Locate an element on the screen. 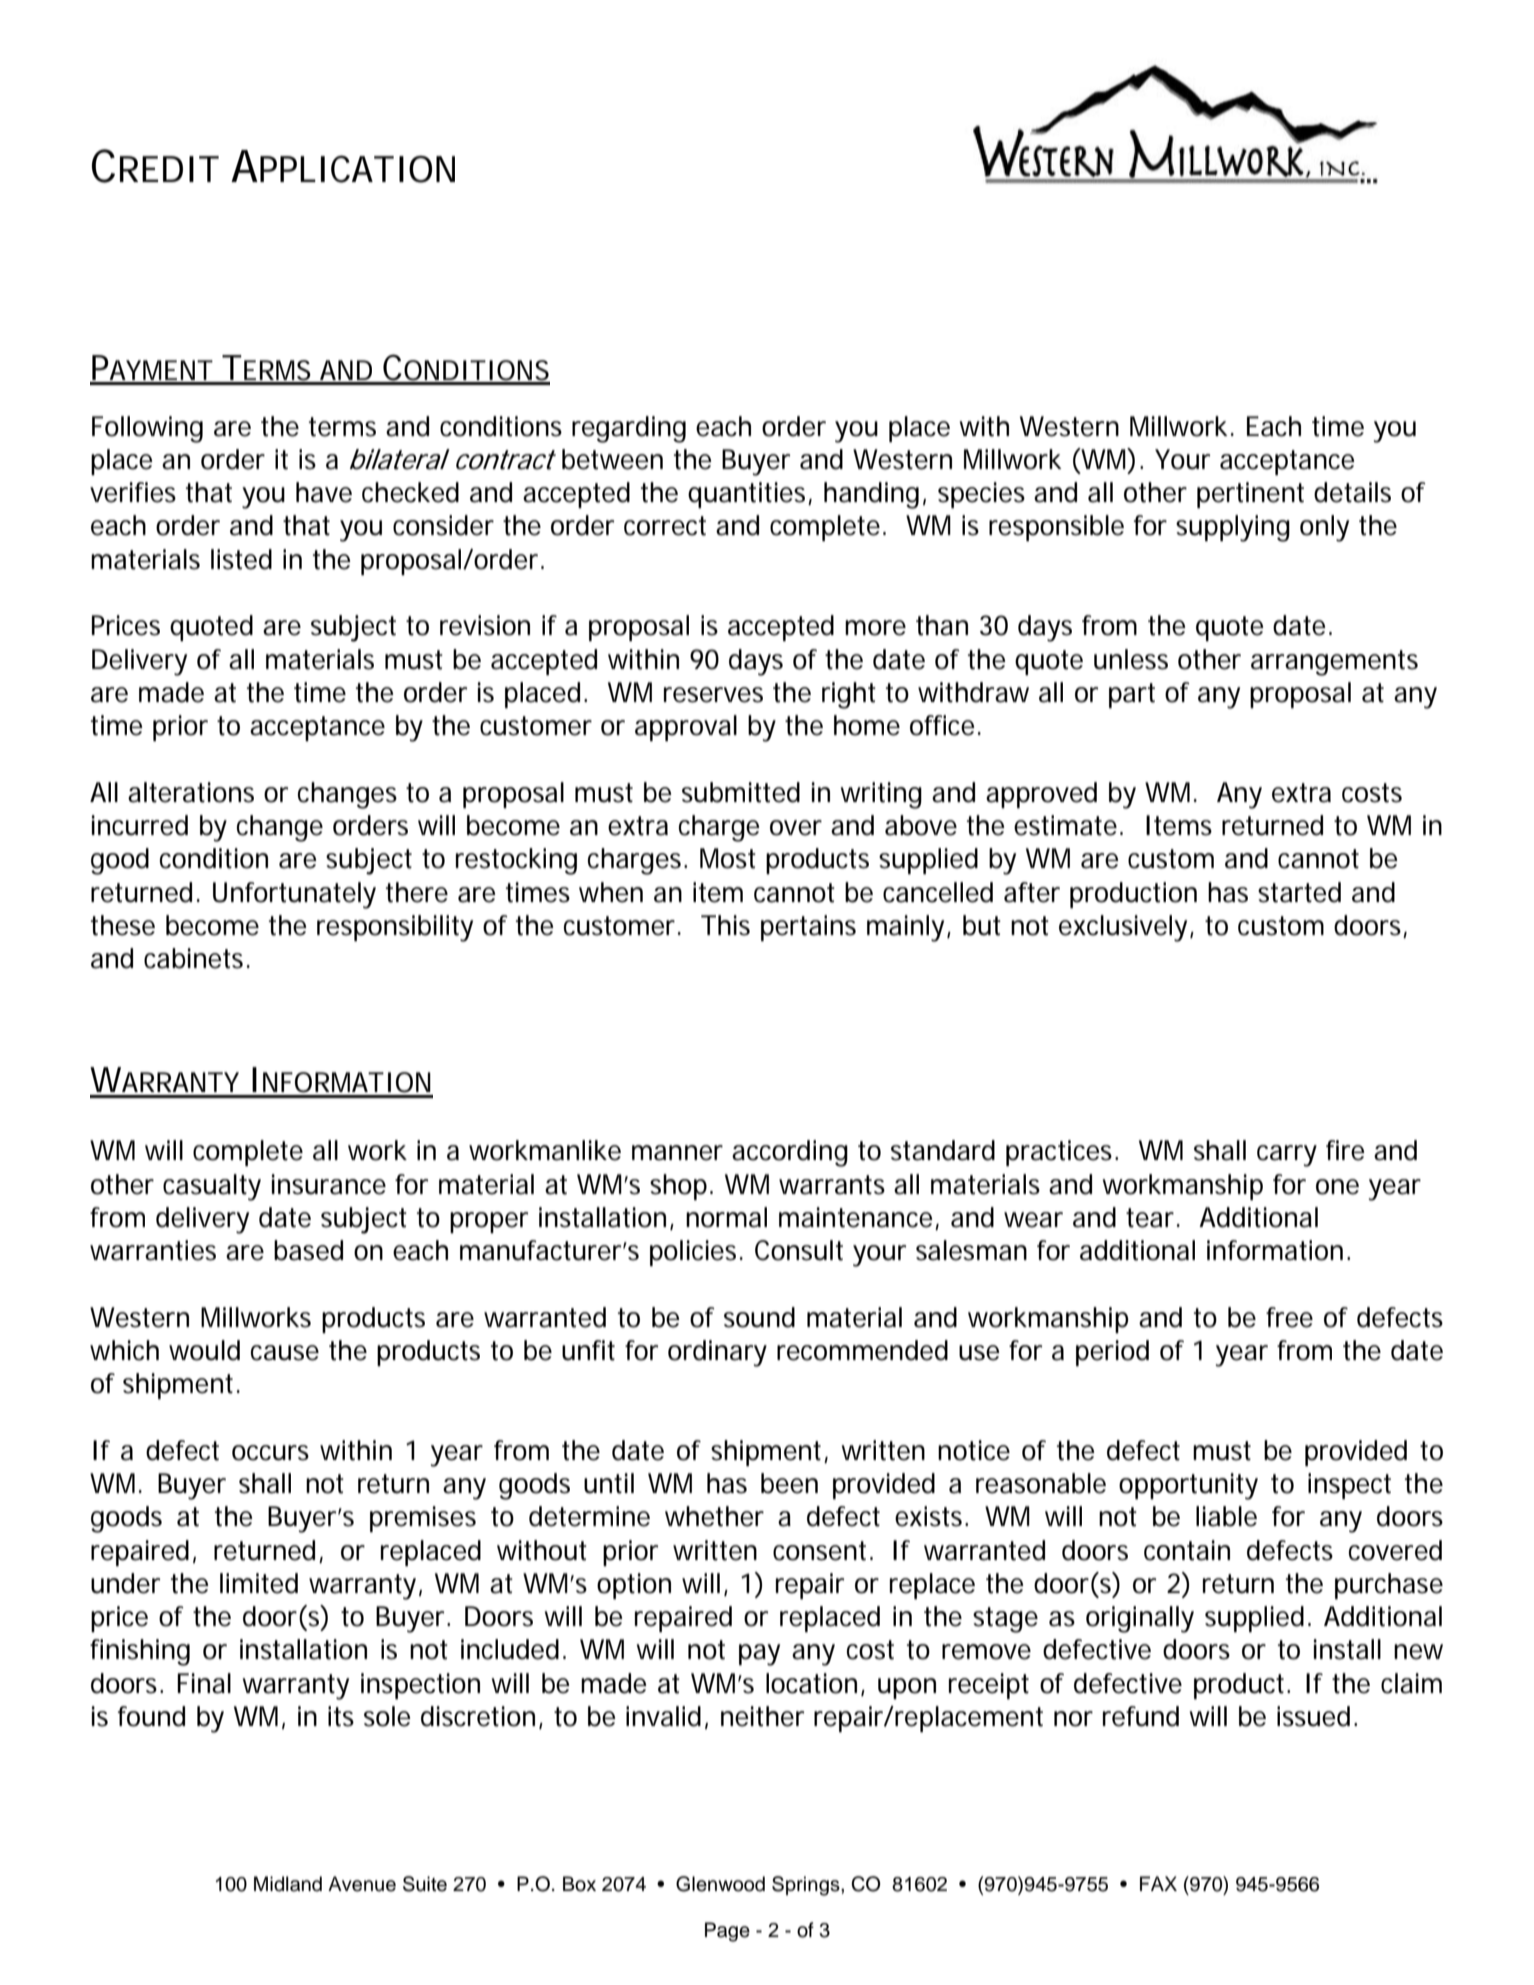 The width and height of the screenshot is (1534, 1985). Unfortunately is located at coordinates (294, 895).
